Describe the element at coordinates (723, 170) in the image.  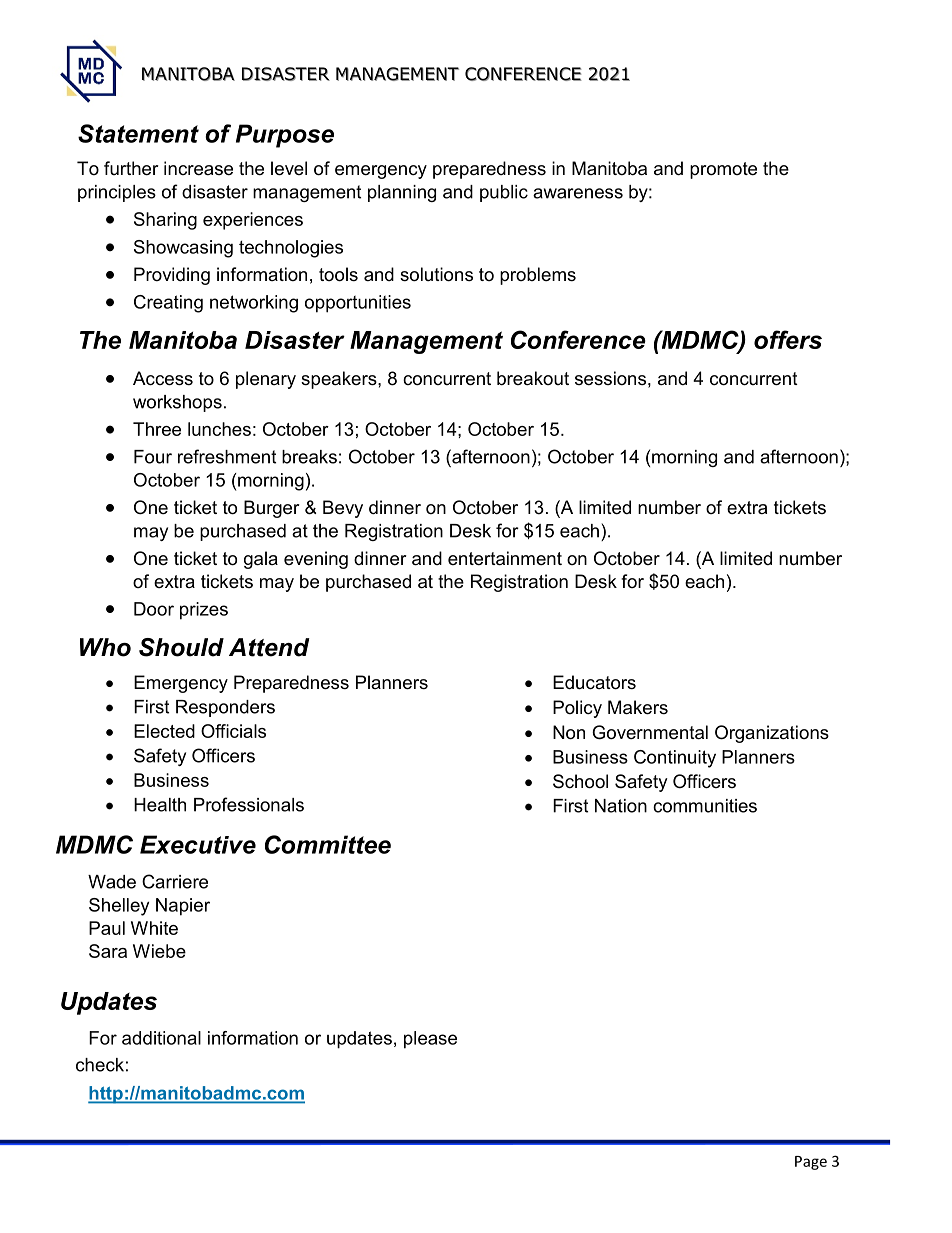
I see `promote` at that location.
